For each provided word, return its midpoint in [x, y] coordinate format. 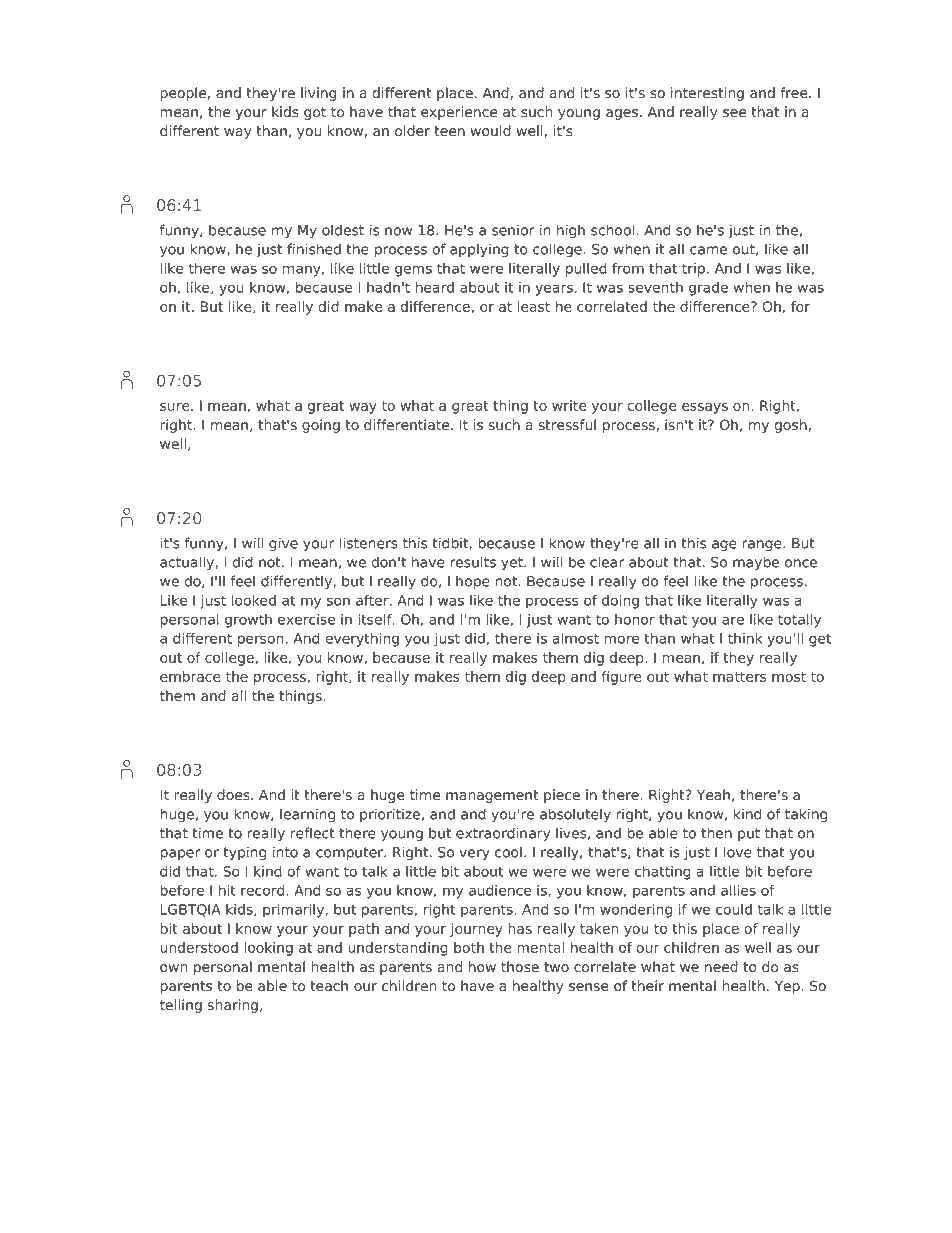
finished [314, 249]
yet [513, 564]
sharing [234, 1006]
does [234, 795]
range [763, 545]
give [283, 544]
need [721, 967]
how [482, 967]
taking [806, 815]
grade [708, 289]
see [734, 113]
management [492, 796]
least [533, 306]
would [490, 131]
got [315, 113]
